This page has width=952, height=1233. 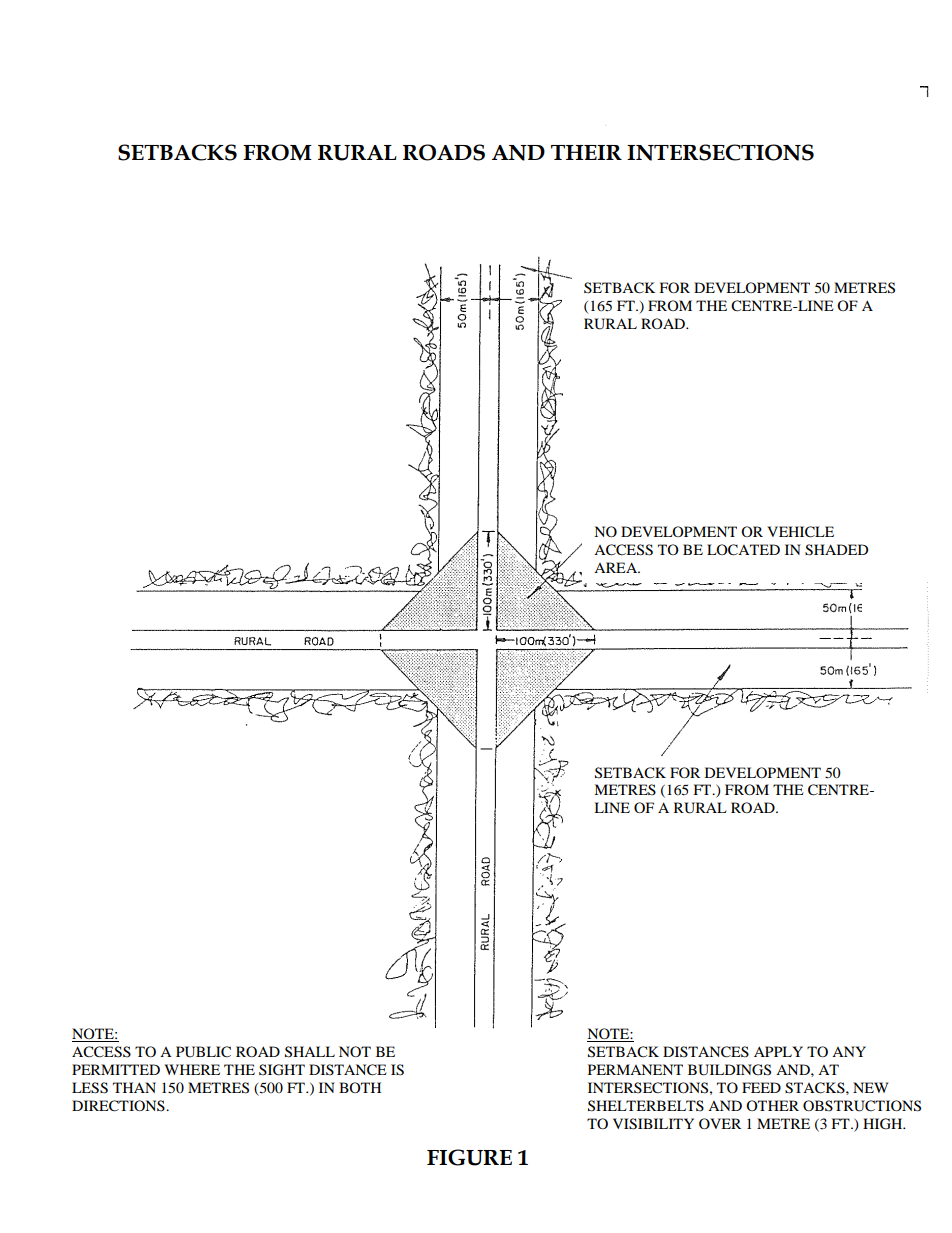 What do you see at coordinates (836, 550) in the page?
I see `SHADED` at bounding box center [836, 550].
